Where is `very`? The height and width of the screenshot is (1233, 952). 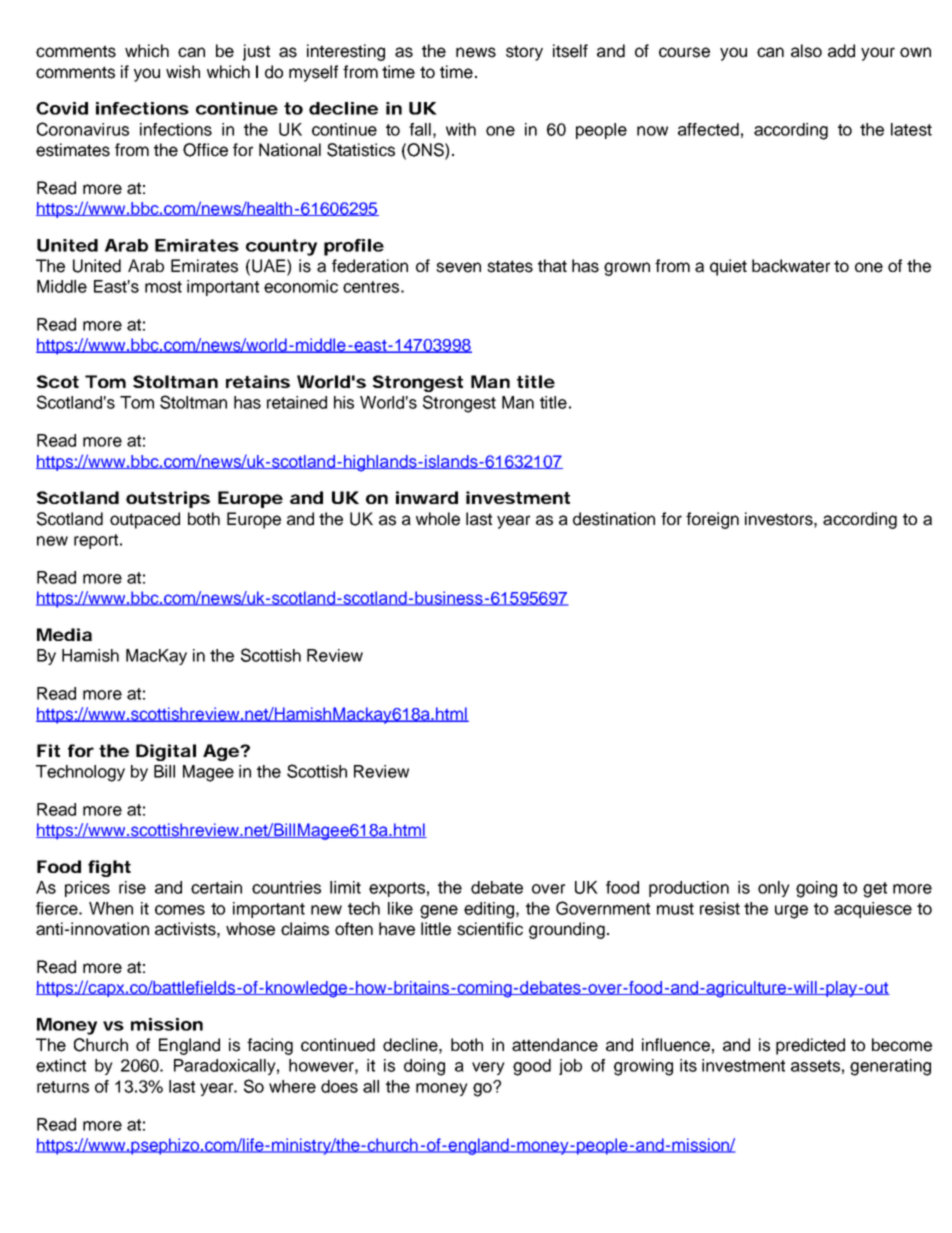 very is located at coordinates (488, 1068).
